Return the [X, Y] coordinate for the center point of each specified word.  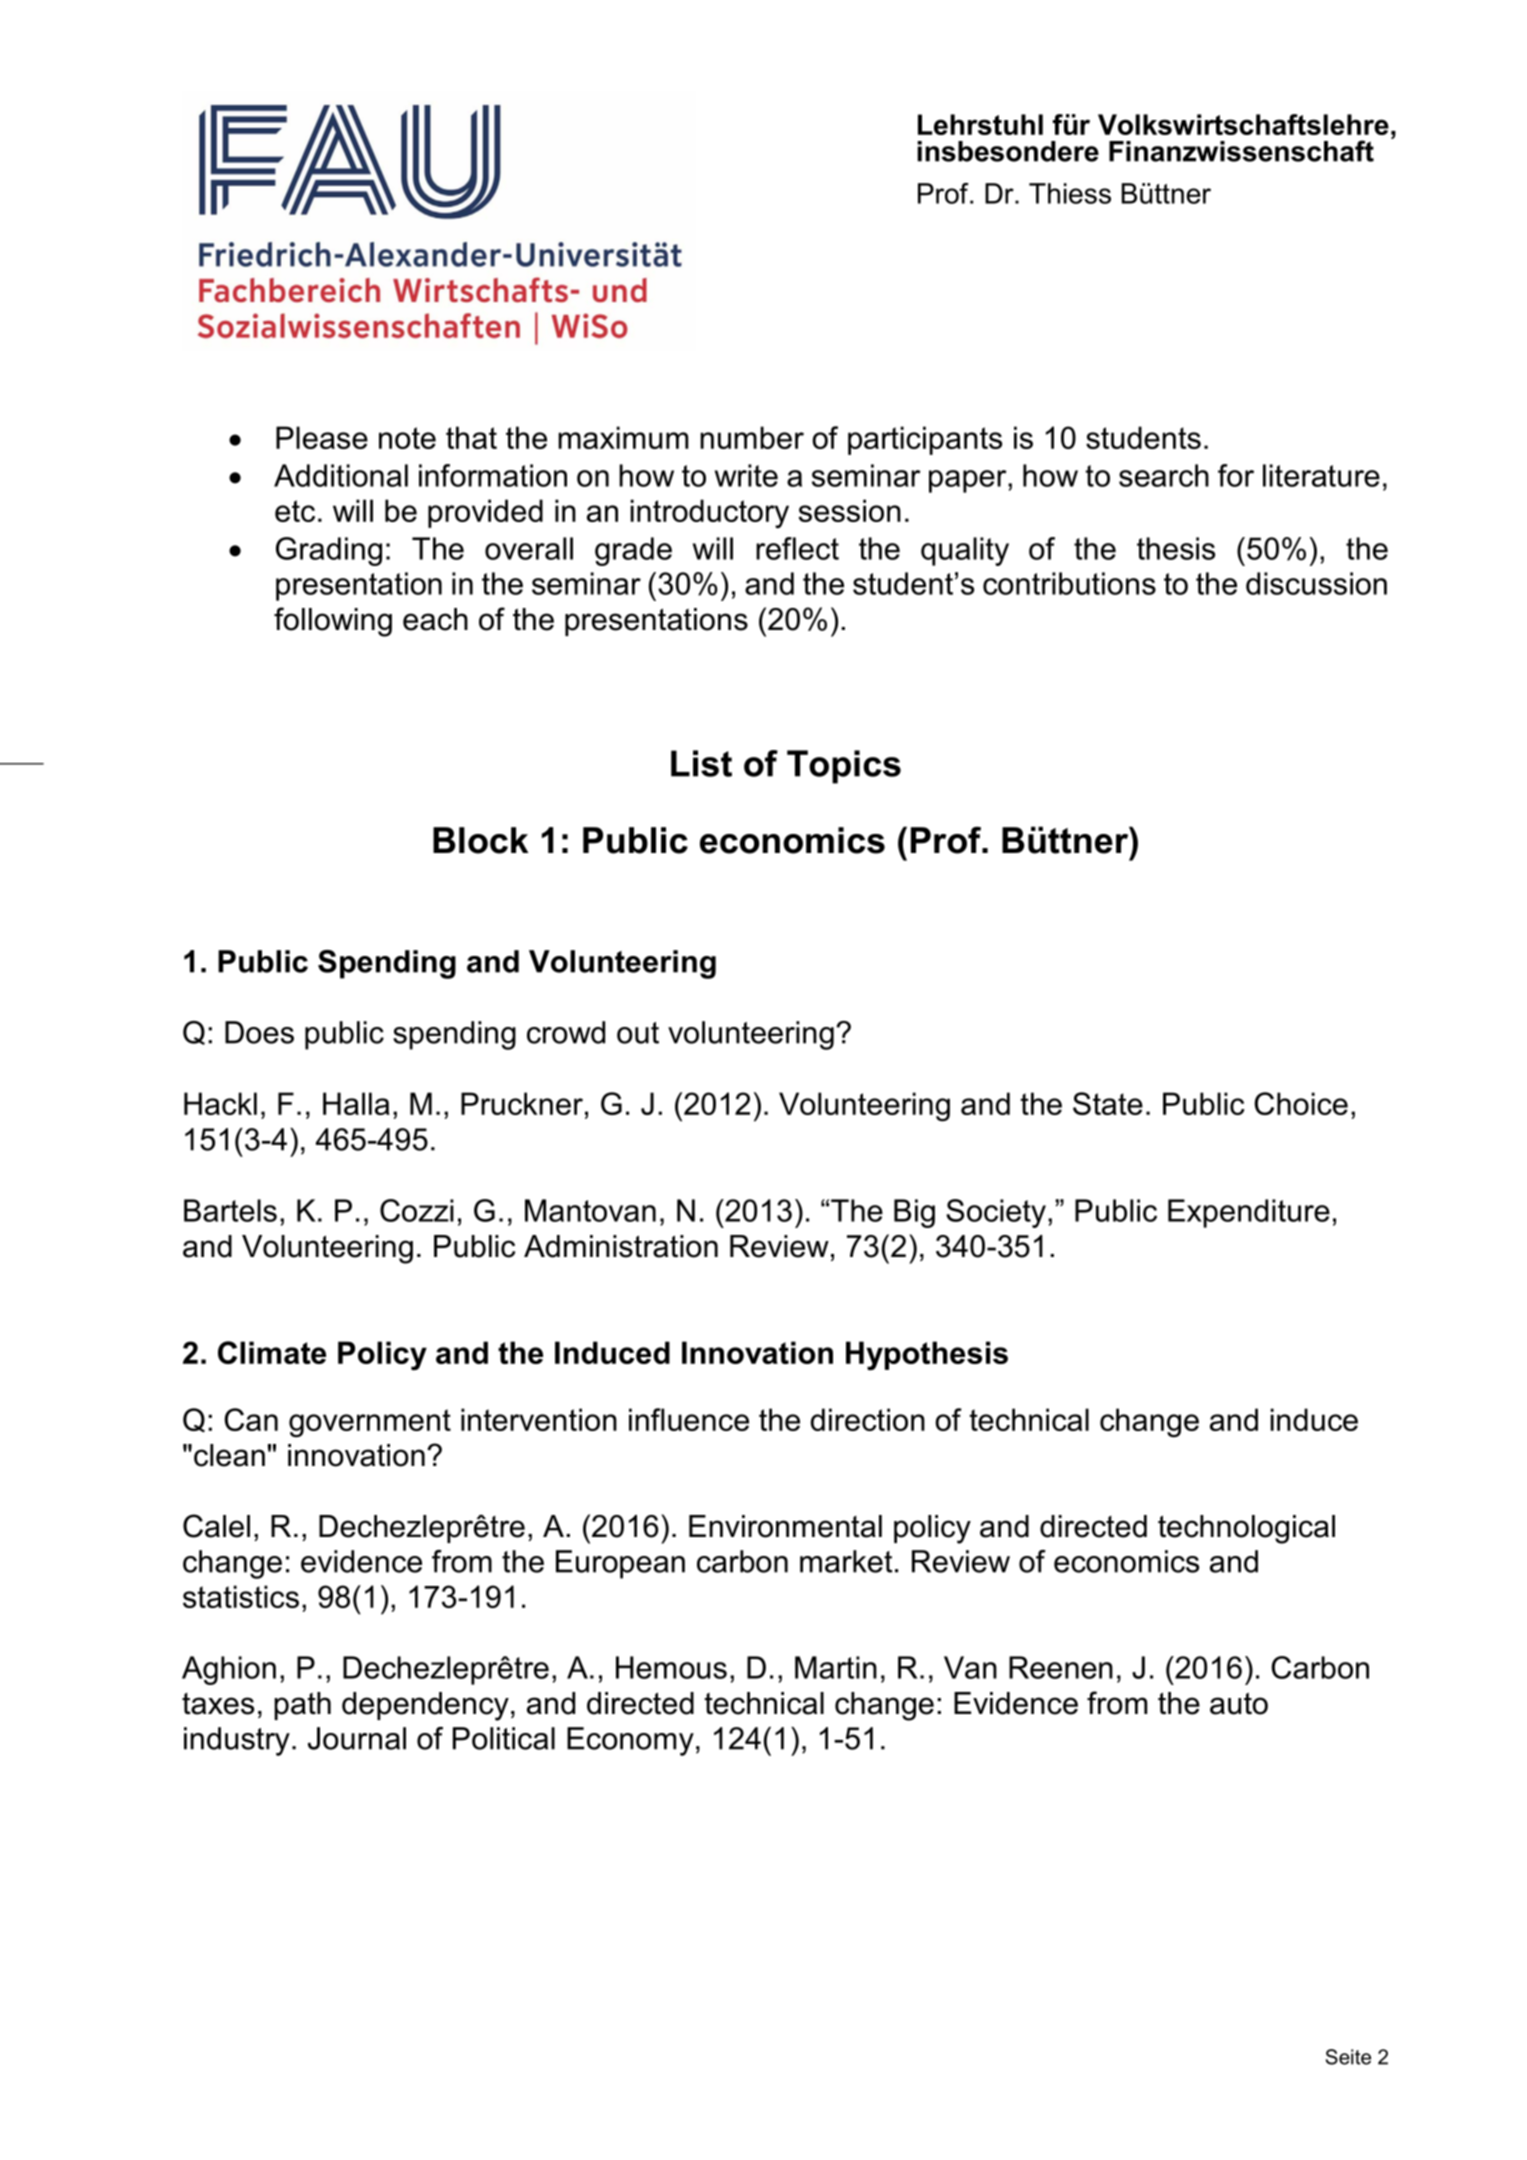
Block [480, 840]
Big [914, 1213]
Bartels [230, 1210]
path [302, 1706]
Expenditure [1249, 1213]
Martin [836, 1667]
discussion [1316, 583]
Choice [1301, 1103]
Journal [357, 1738]
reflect [797, 548]
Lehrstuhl [980, 124]
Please [322, 437]
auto [1239, 1703]
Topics [844, 767]
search [1164, 475]
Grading [329, 551]
